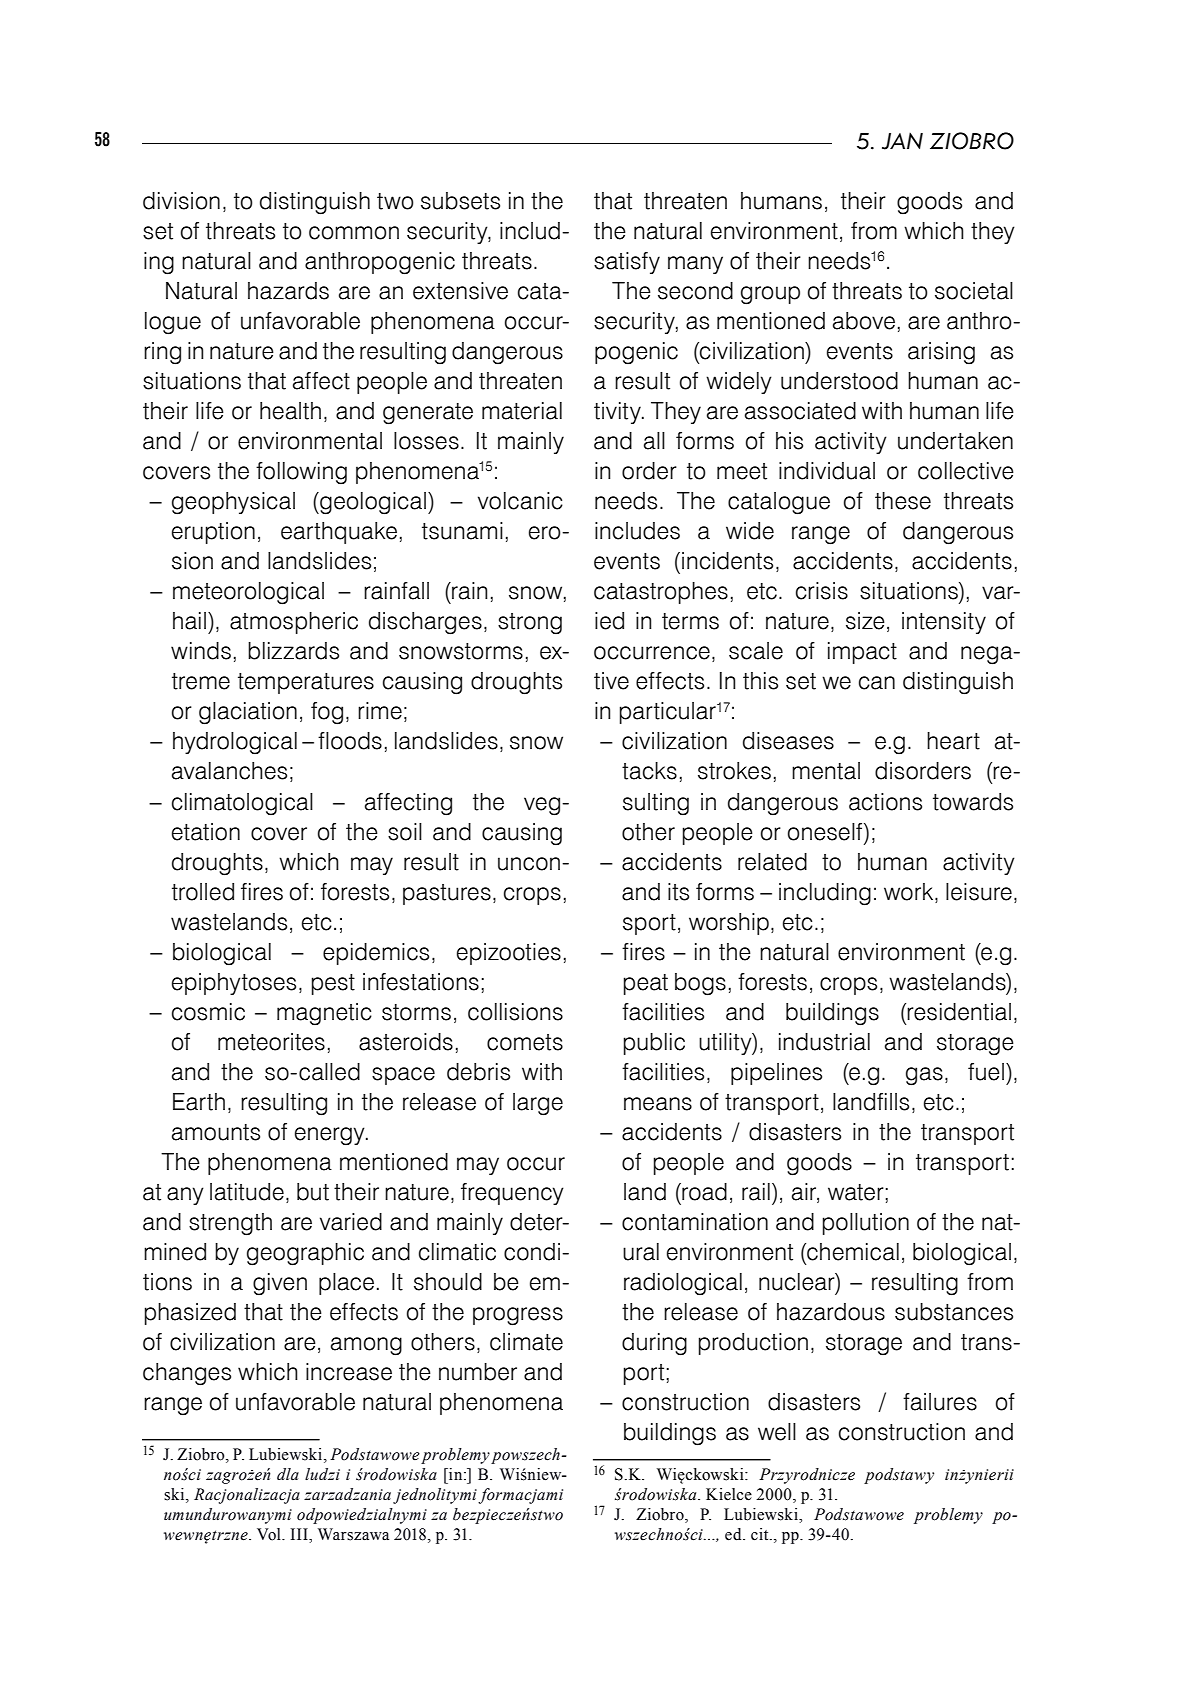  Describe the element at coordinates (530, 624) in the document. I see `strong` at that location.
